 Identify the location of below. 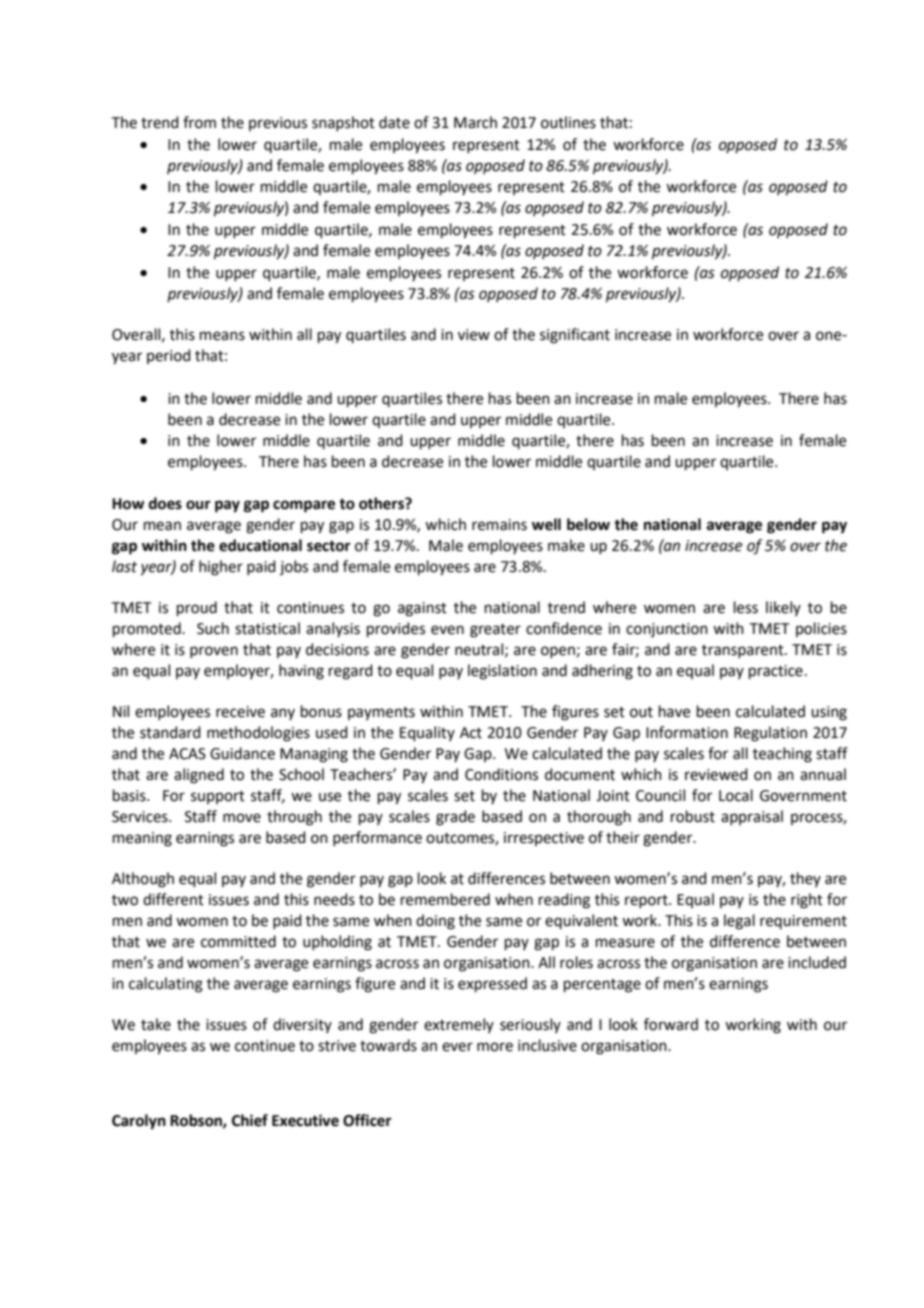
(588, 524).
